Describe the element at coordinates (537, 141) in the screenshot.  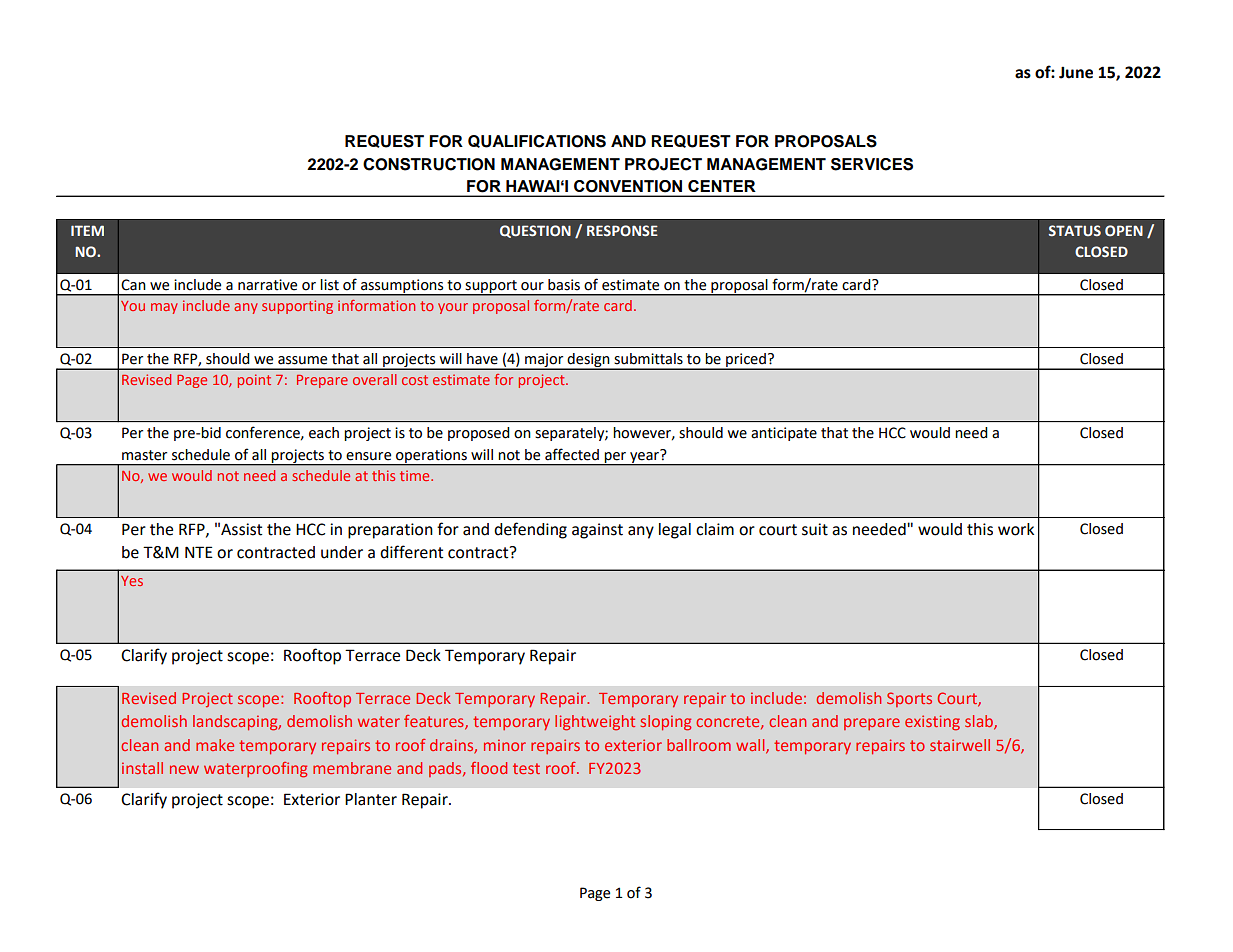
I see `QUALIFICATIONS` at that location.
